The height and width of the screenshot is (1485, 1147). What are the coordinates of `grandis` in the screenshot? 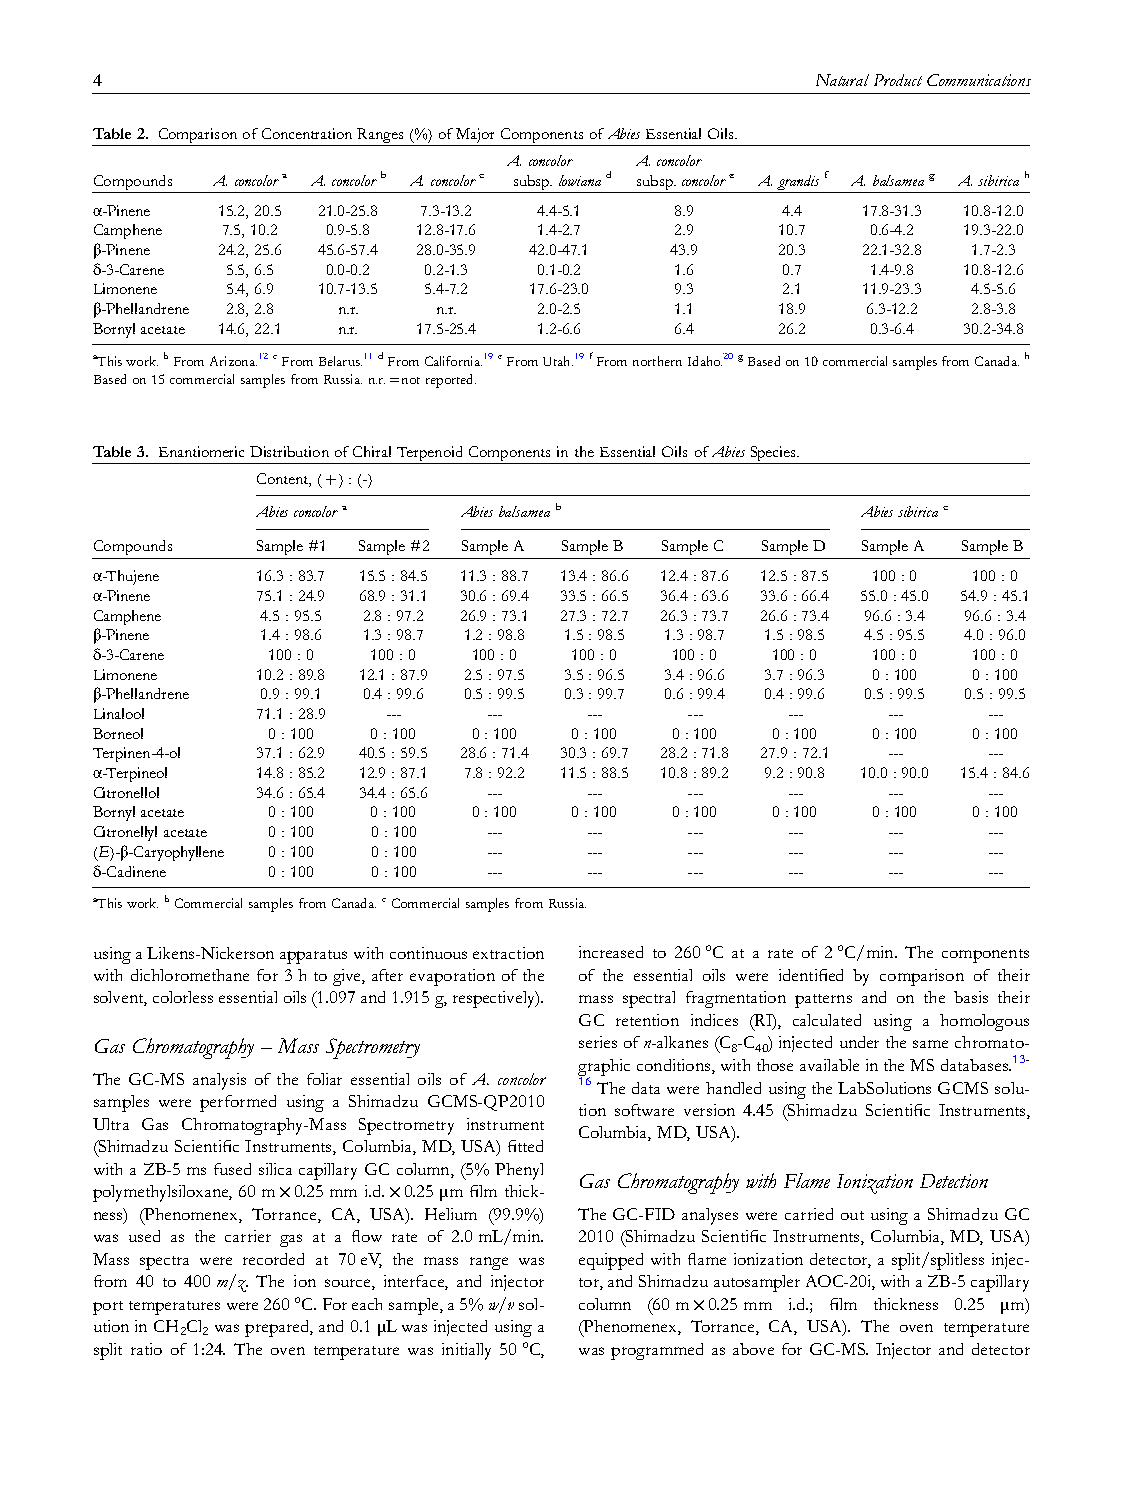 It's located at (798, 182).
